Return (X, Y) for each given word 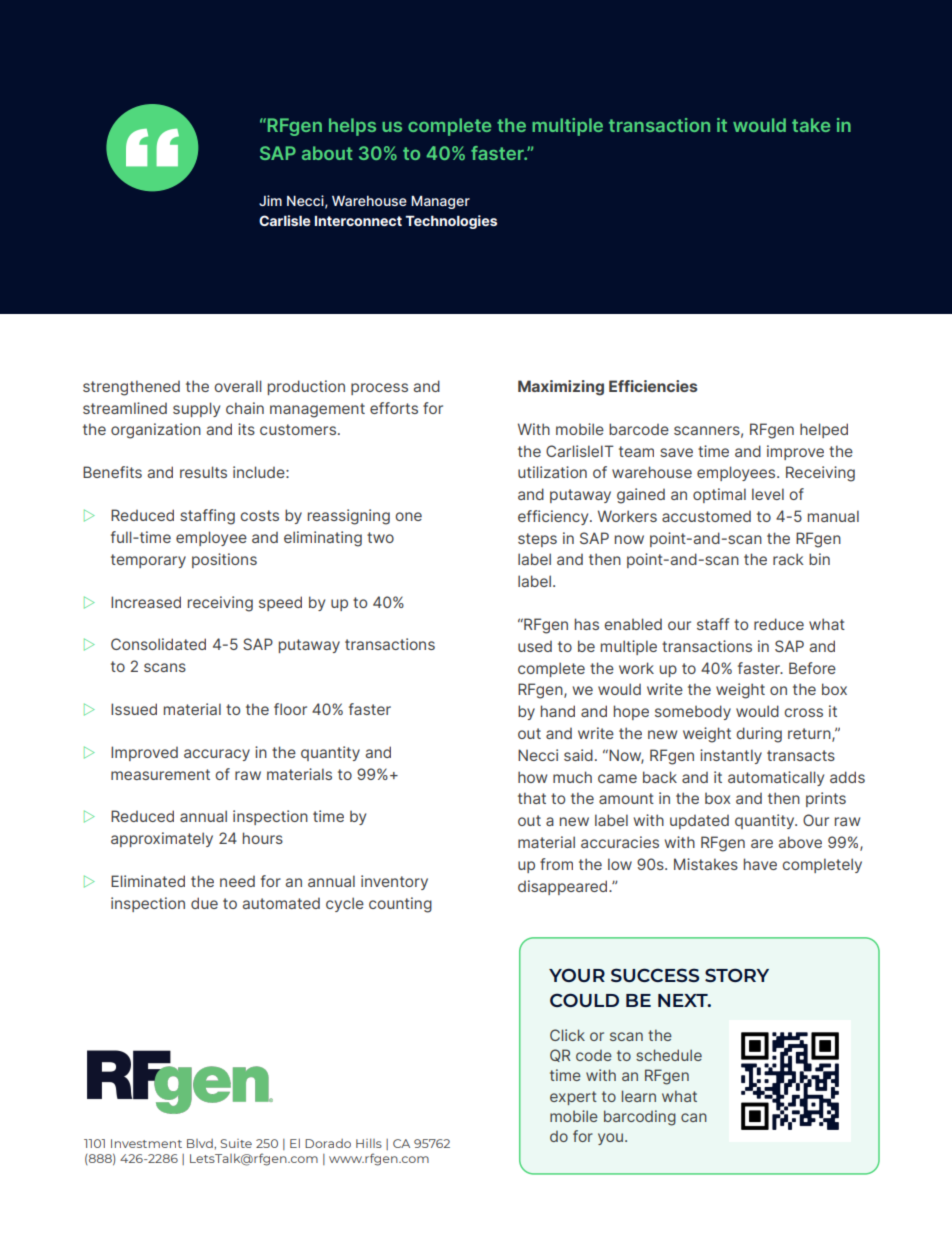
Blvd (201, 1143)
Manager (440, 202)
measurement (160, 774)
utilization (552, 472)
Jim (270, 200)
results (203, 472)
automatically (776, 778)
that (532, 798)
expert (573, 1098)
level (768, 494)
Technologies (451, 222)
